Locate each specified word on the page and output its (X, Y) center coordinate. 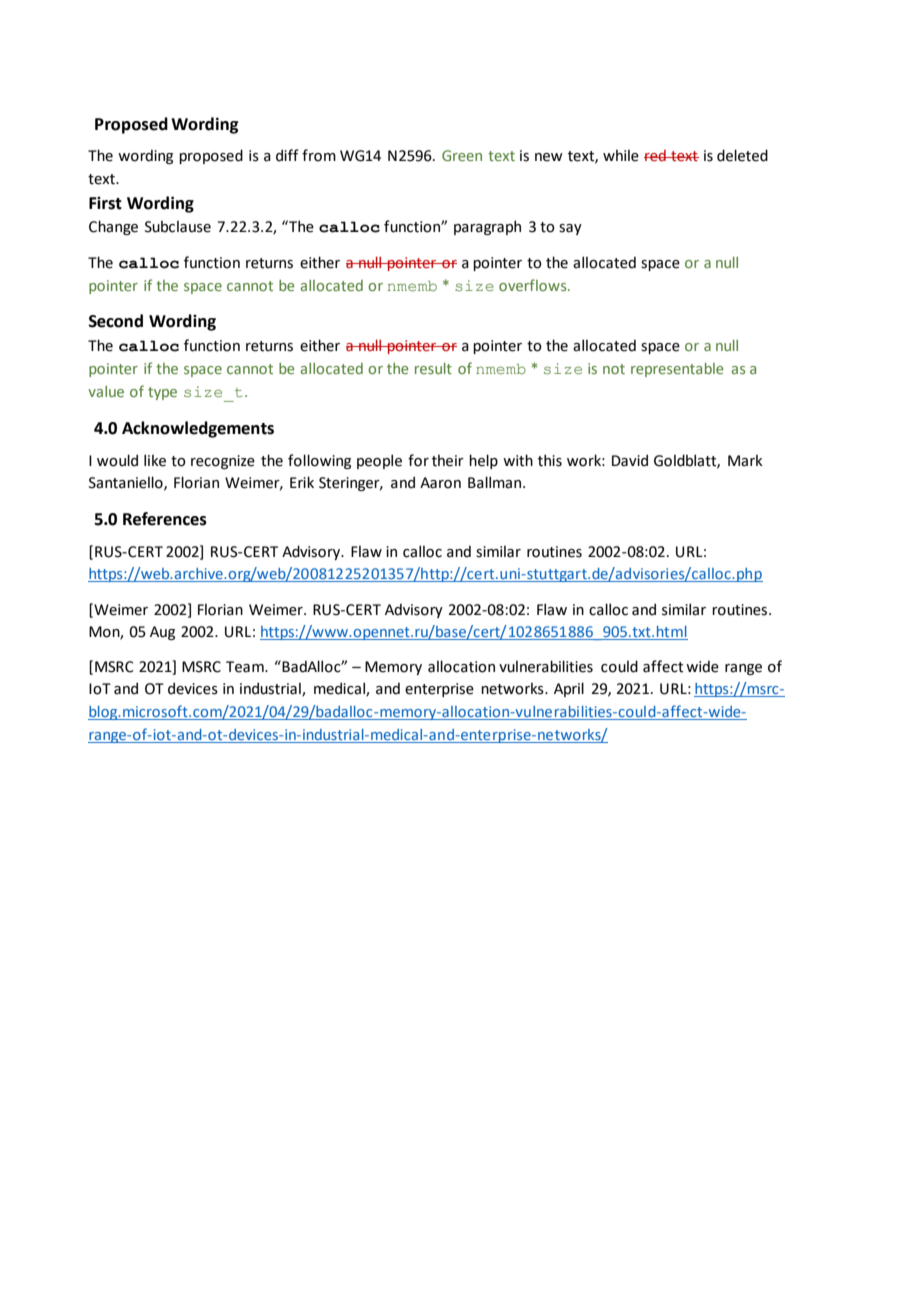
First (105, 203)
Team (246, 667)
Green (462, 155)
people (379, 461)
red (656, 156)
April (569, 689)
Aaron (440, 483)
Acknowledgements (198, 429)
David (630, 460)
